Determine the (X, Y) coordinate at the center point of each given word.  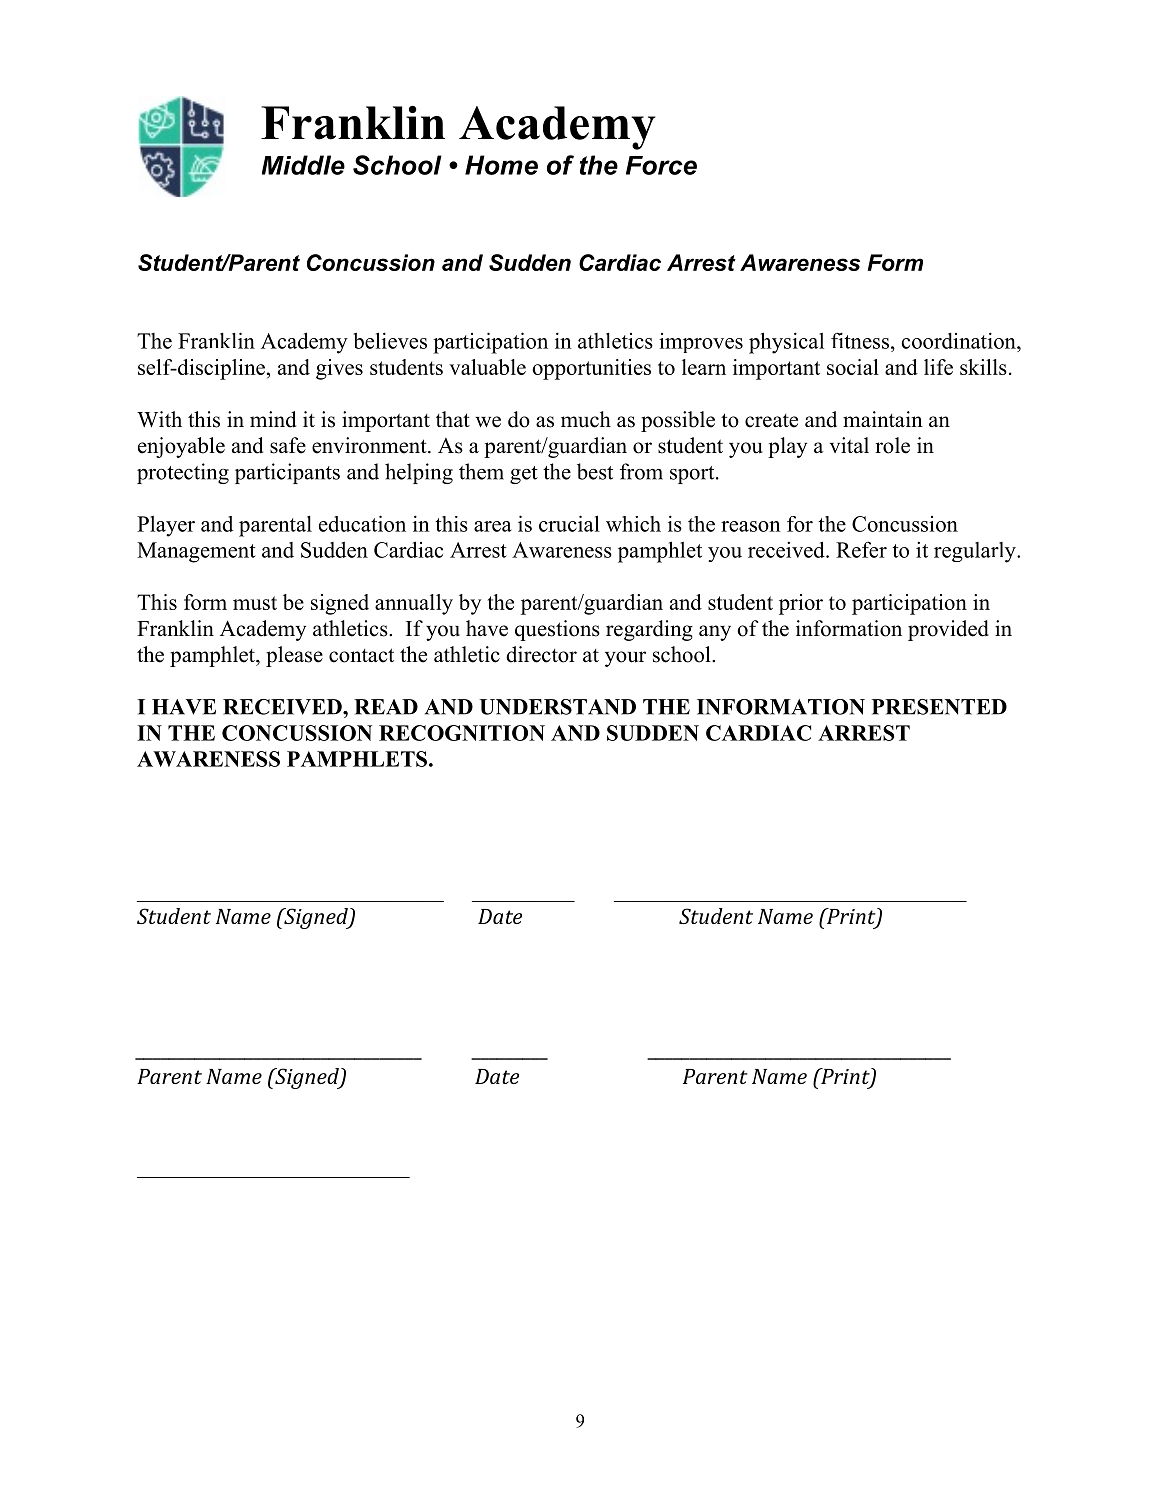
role (892, 445)
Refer (861, 549)
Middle (303, 165)
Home (501, 165)
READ (386, 707)
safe (288, 445)
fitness (860, 340)
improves (701, 343)
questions (557, 630)
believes (390, 340)
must (255, 603)
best (595, 471)
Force (661, 165)
